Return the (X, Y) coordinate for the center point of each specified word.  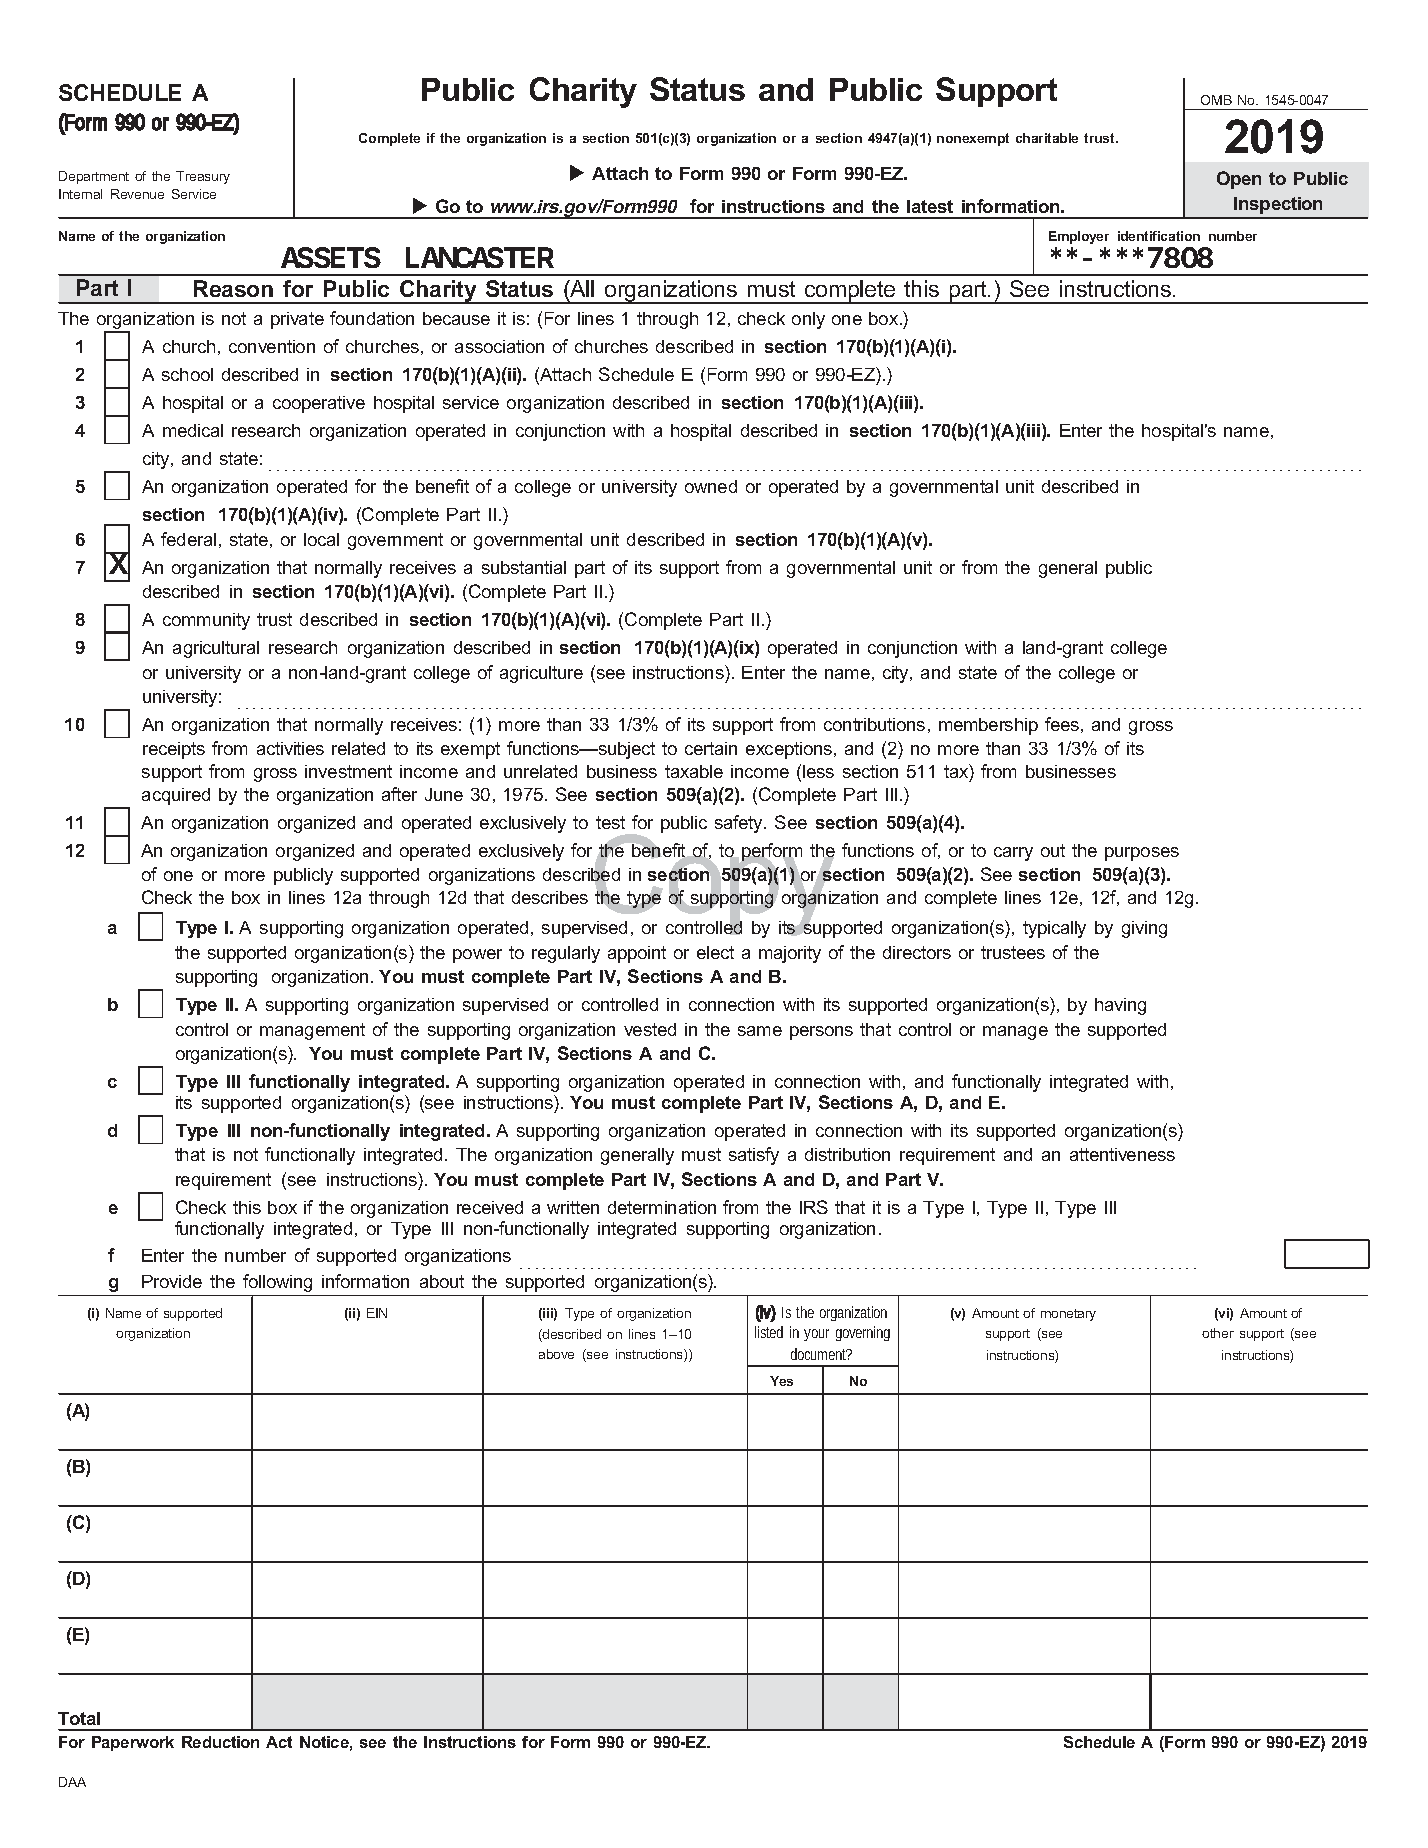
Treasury (203, 177)
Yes (781, 1381)
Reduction (220, 1742)
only (808, 320)
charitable (1047, 138)
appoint (637, 954)
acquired (176, 796)
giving (1144, 929)
